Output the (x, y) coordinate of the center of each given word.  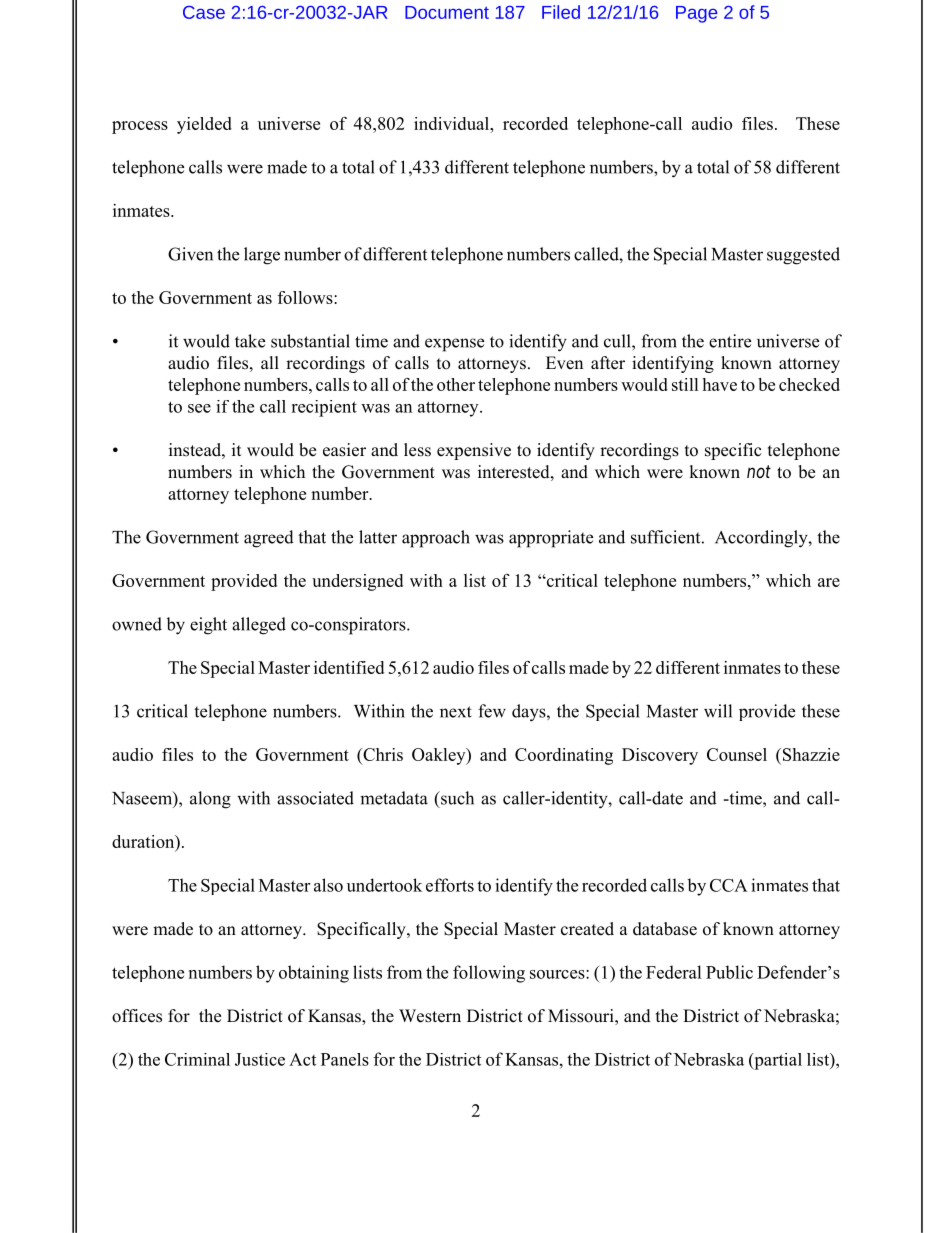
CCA (729, 885)
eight (208, 626)
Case (204, 12)
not (759, 471)
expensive (474, 451)
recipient (324, 408)
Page (696, 14)
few (492, 711)
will (718, 711)
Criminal (197, 1059)
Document (447, 12)
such (456, 798)
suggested (803, 256)
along (210, 800)
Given (190, 254)
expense (454, 345)
